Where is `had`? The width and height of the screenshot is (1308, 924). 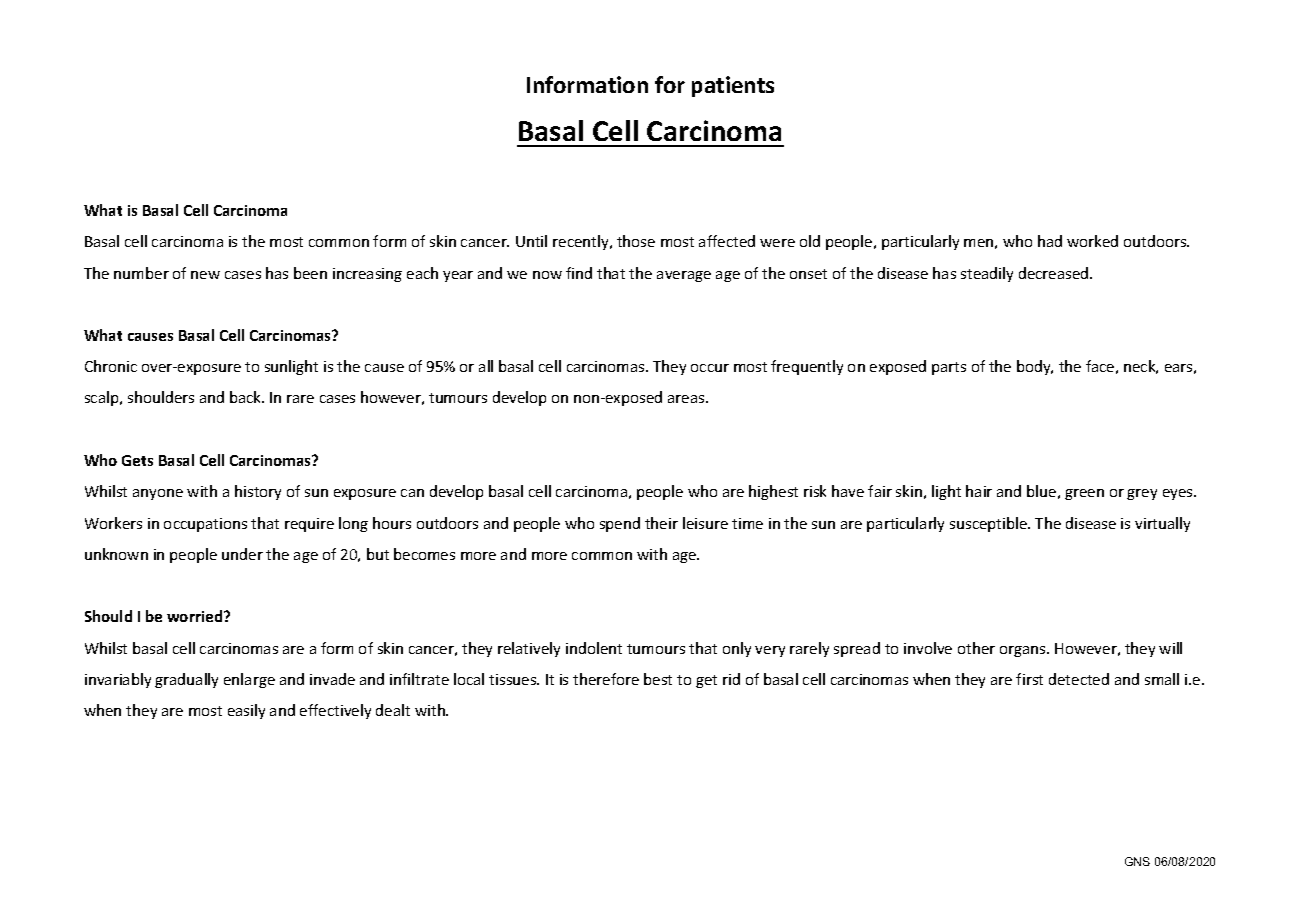
had is located at coordinates (1050, 241).
